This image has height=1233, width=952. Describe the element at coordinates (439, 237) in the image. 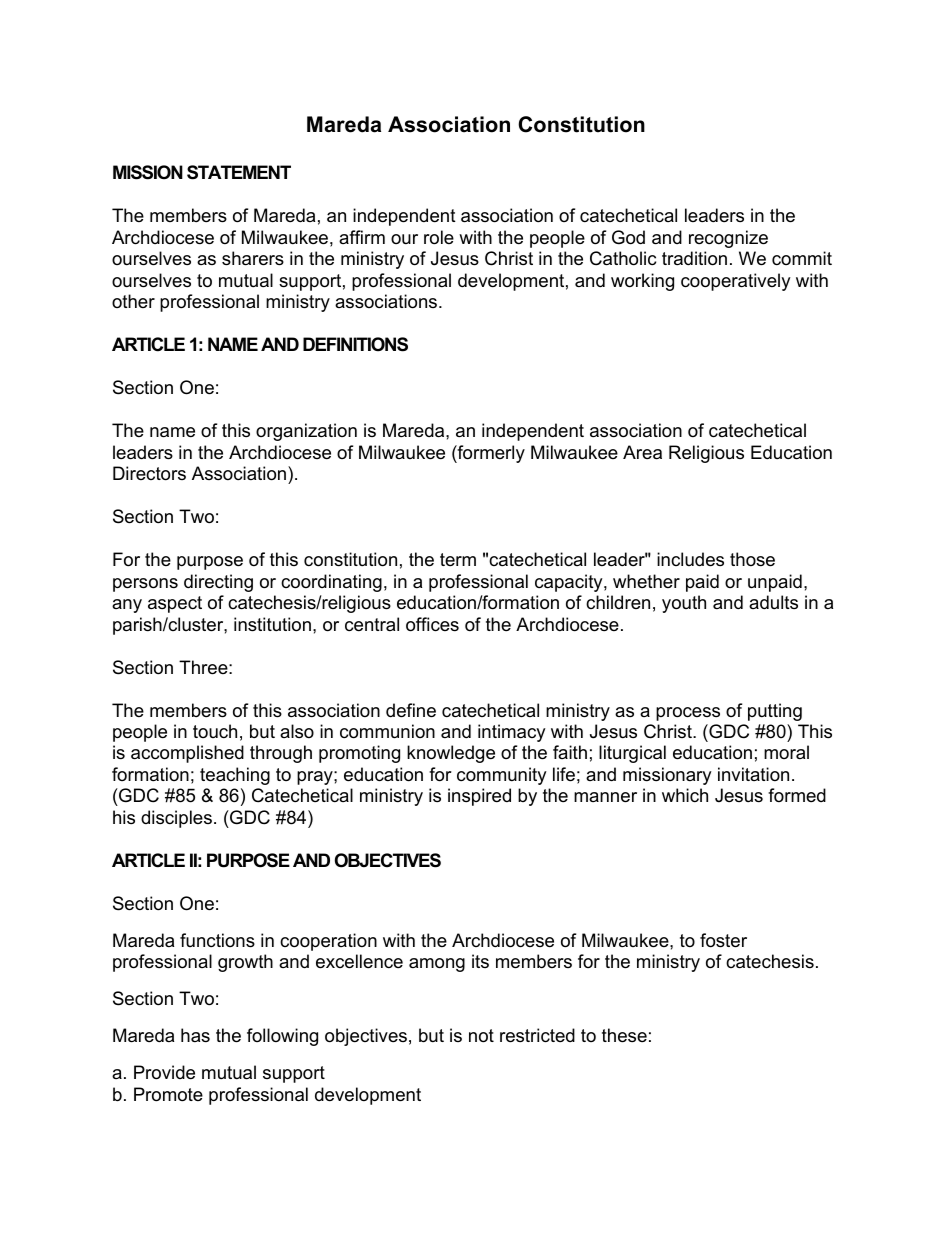

I see `role` at that location.
